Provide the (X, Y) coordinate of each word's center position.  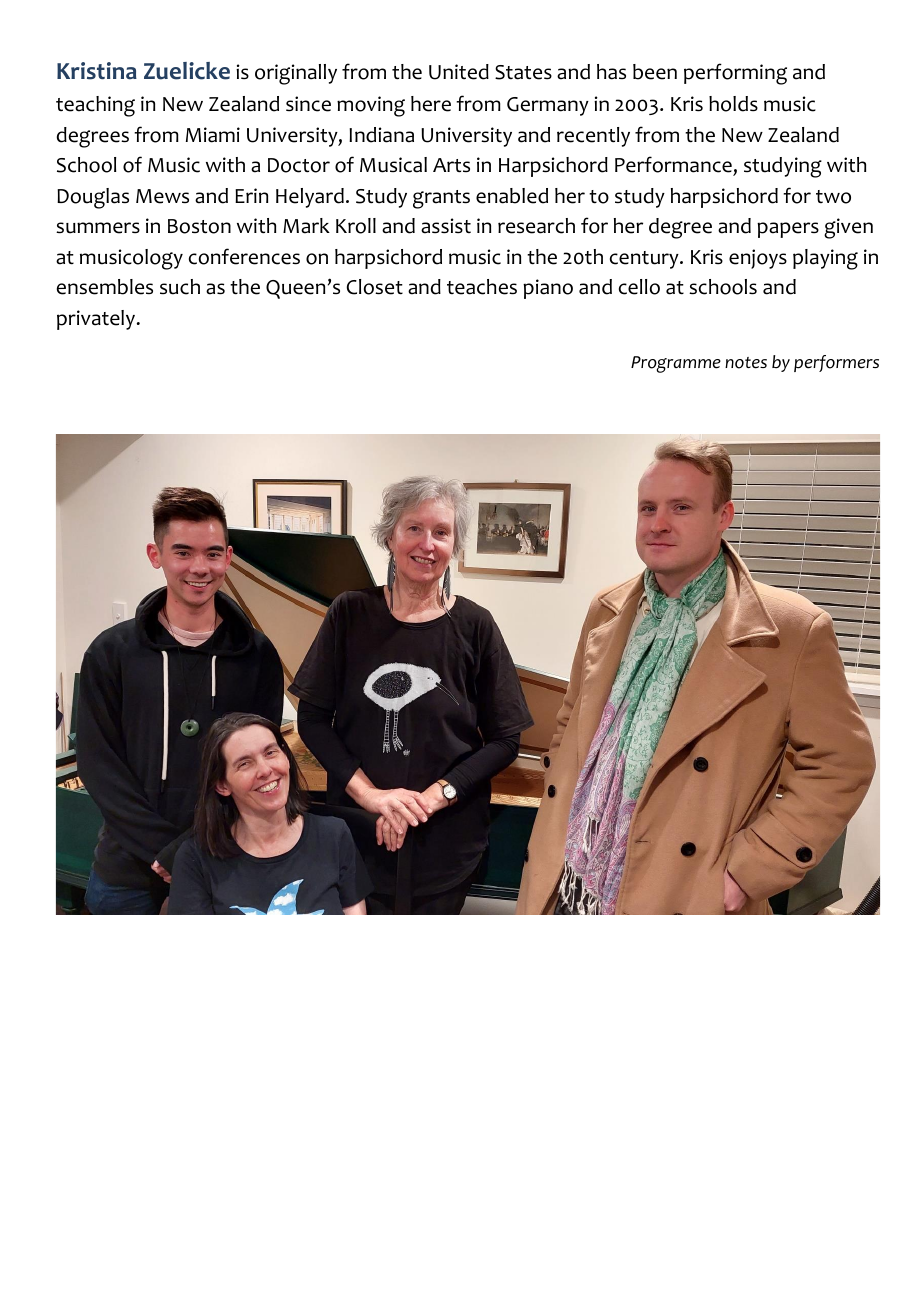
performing (735, 74)
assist (446, 226)
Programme (676, 364)
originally (296, 74)
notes (746, 363)
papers (788, 230)
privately (97, 320)
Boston (199, 226)
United (459, 72)
